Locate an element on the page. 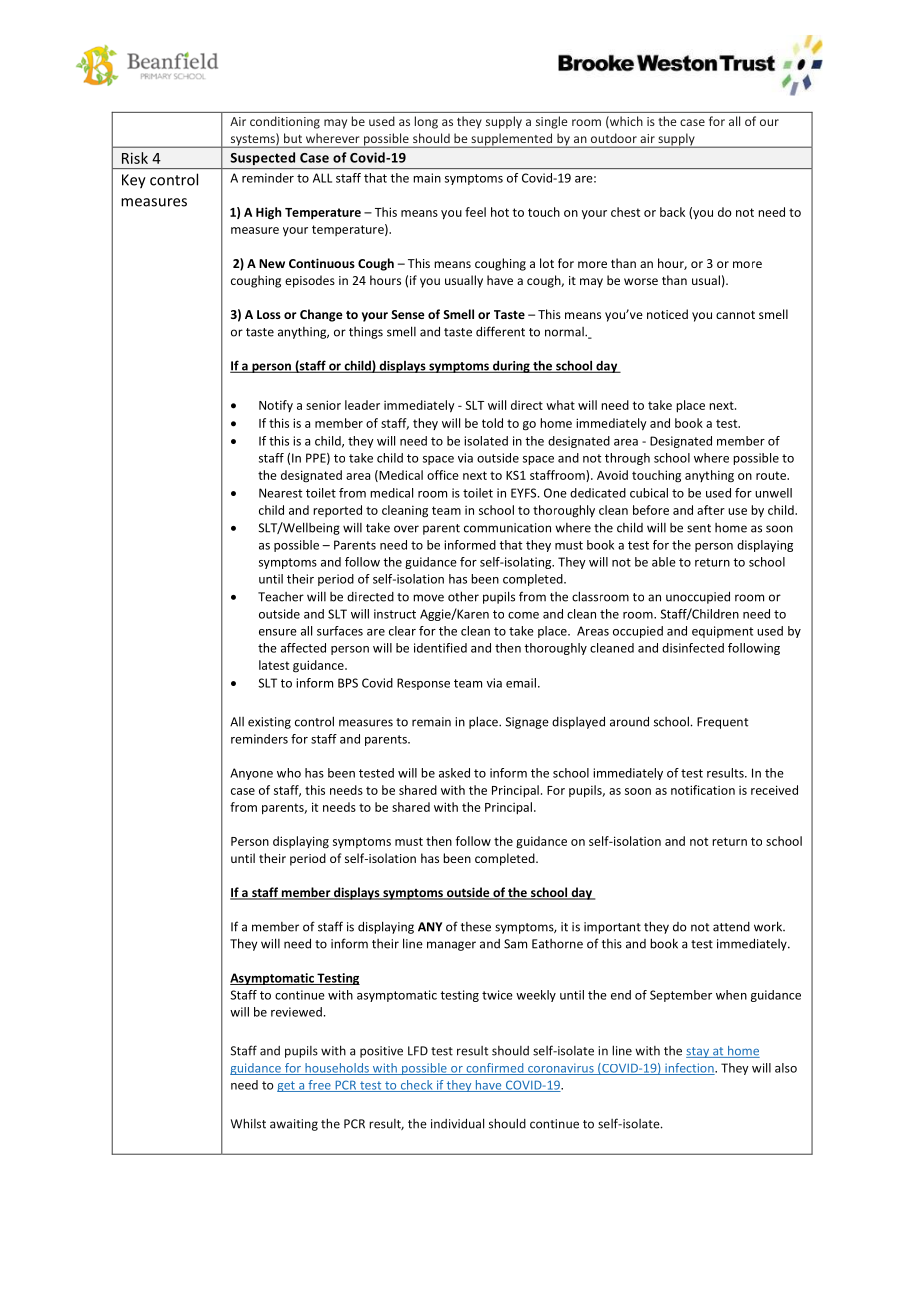  Whilst is located at coordinates (248, 1123).
